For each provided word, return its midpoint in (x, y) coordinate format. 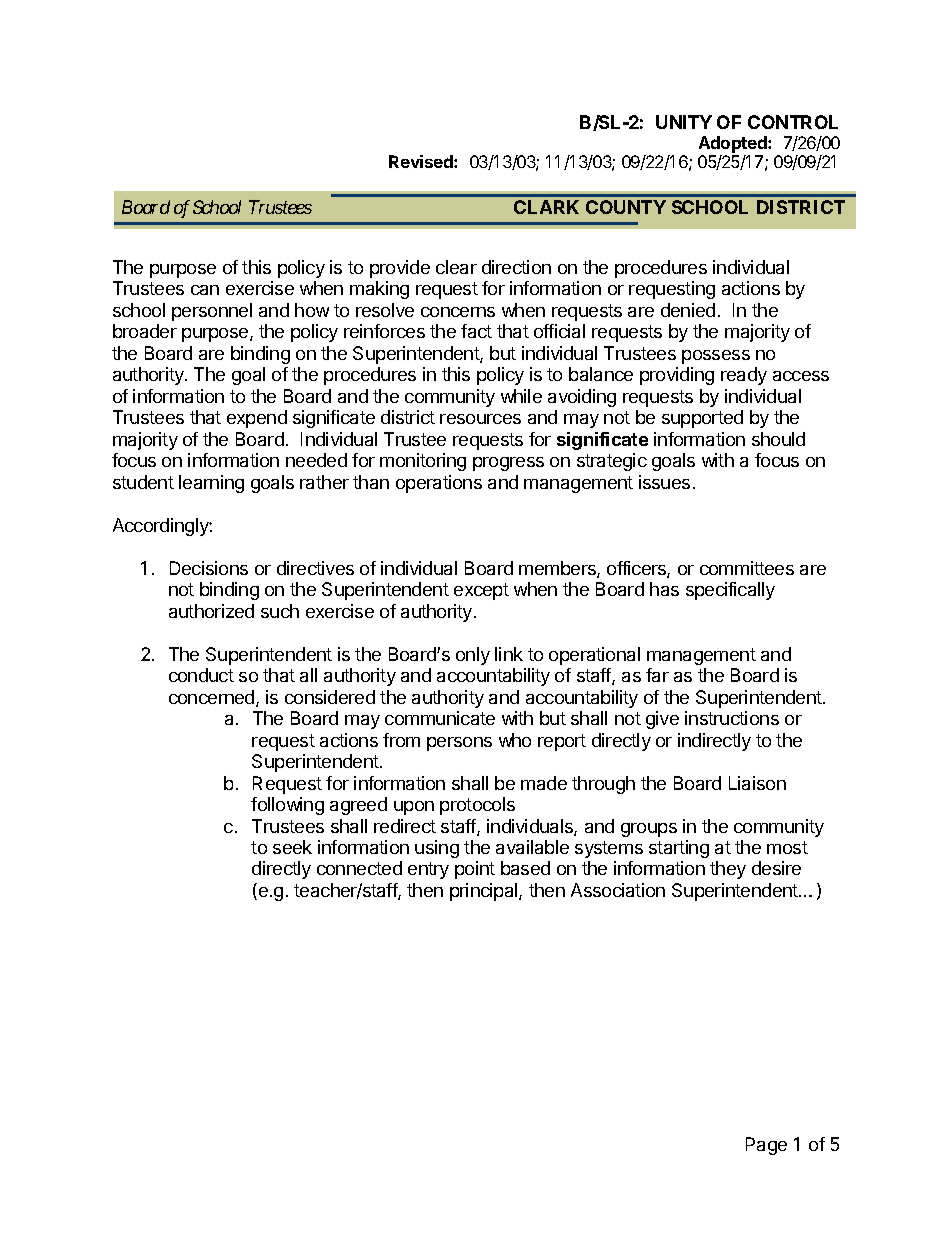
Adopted (734, 144)
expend (257, 419)
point (475, 870)
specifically (730, 591)
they (728, 870)
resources (480, 419)
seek (292, 847)
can (205, 290)
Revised (422, 161)
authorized (211, 611)
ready (744, 376)
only (473, 656)
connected (359, 868)
